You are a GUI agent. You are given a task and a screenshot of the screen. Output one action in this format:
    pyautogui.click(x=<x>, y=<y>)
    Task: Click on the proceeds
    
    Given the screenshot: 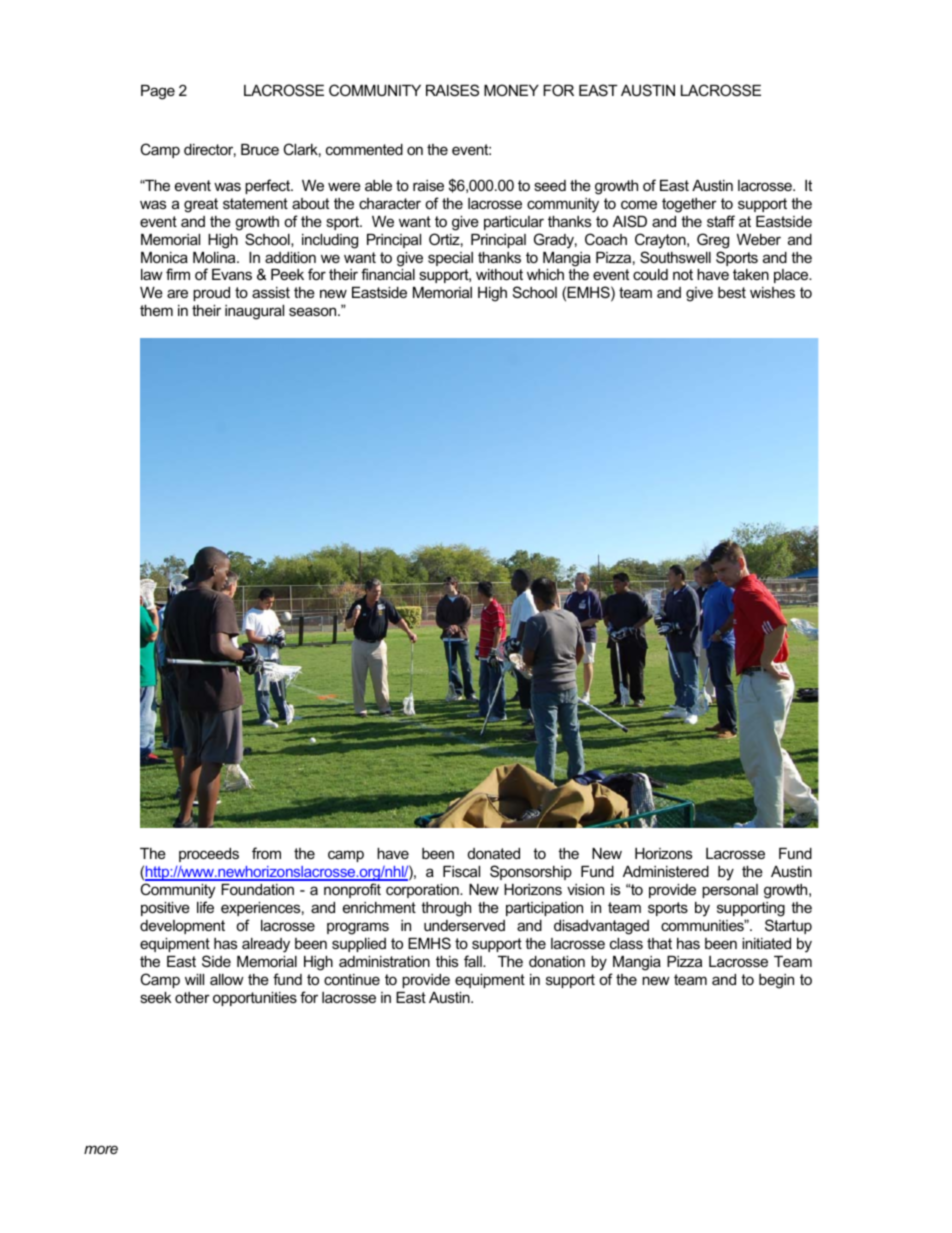 What is the action you would take?
    pyautogui.click(x=209, y=855)
